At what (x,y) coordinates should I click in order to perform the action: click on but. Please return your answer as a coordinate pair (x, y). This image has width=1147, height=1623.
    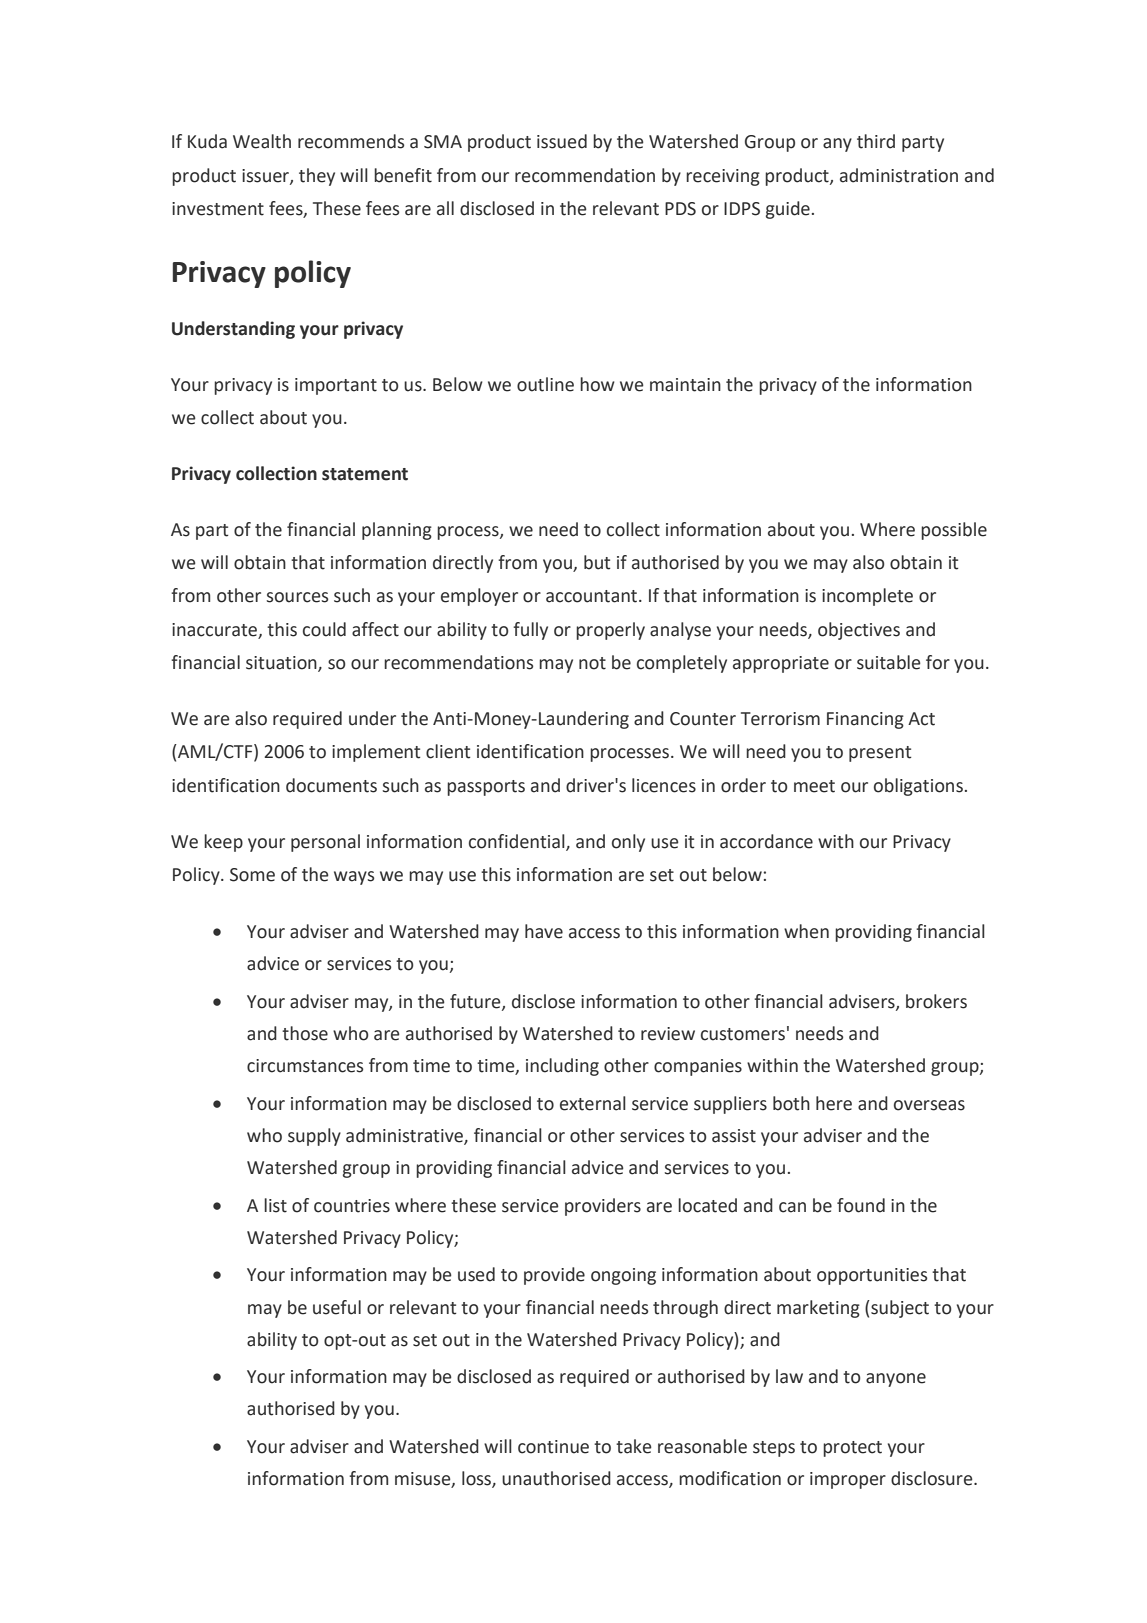
    Looking at the image, I should click on (597, 562).
